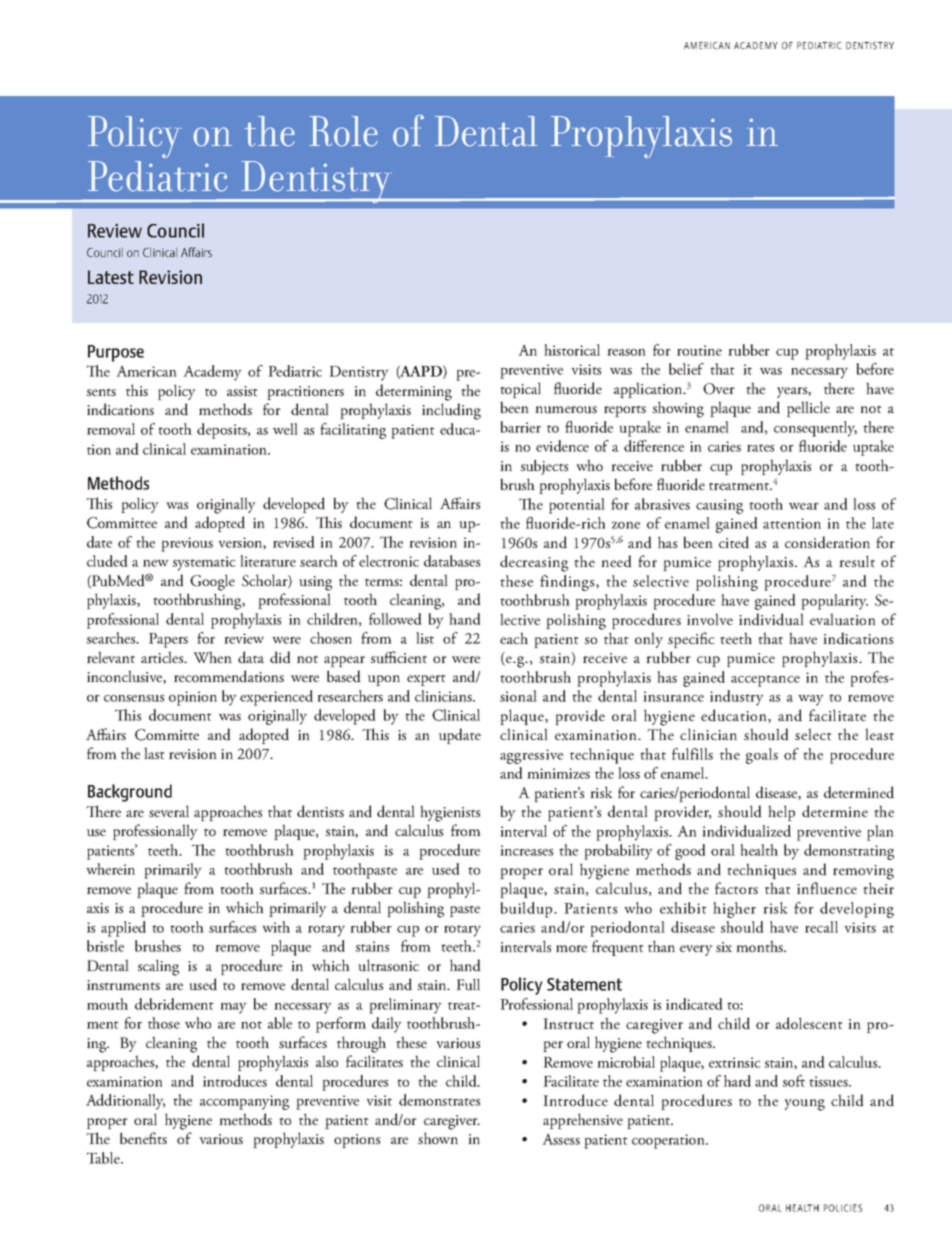  I want to click on Role, so click(343, 131).
